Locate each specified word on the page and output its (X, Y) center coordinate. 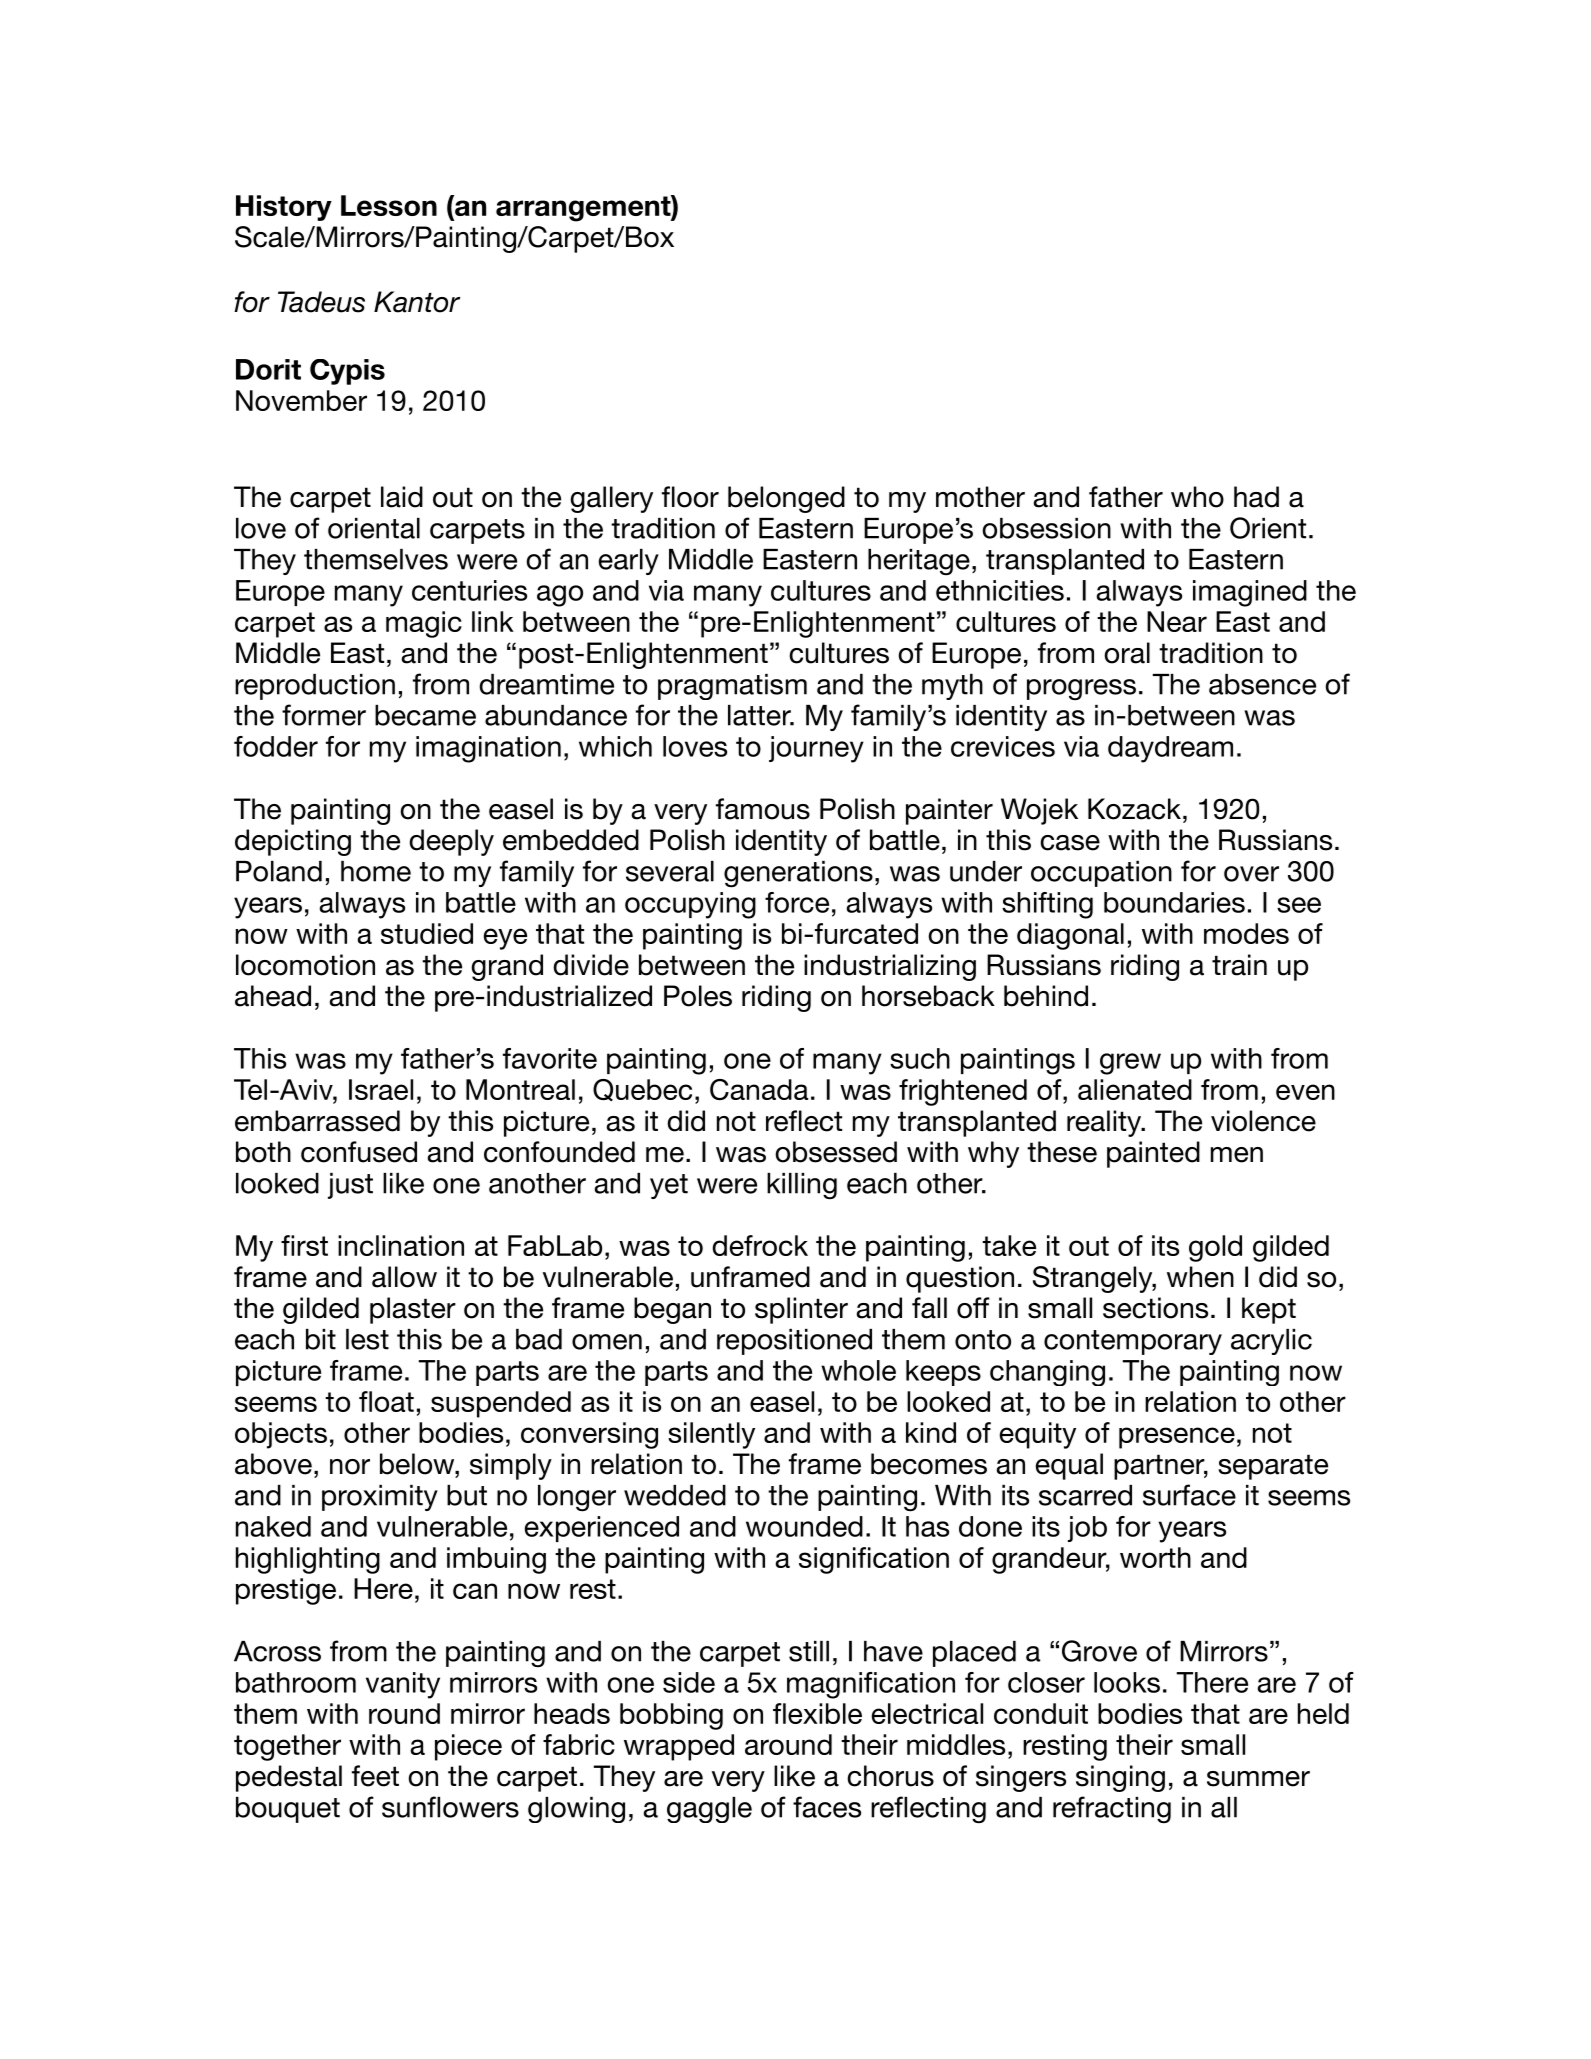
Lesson (389, 205)
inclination (401, 1245)
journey (816, 749)
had (1256, 497)
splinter (801, 1310)
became (425, 715)
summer (1258, 1779)
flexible (817, 1713)
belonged (786, 499)
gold (1215, 1248)
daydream (1170, 749)
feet (375, 1776)
